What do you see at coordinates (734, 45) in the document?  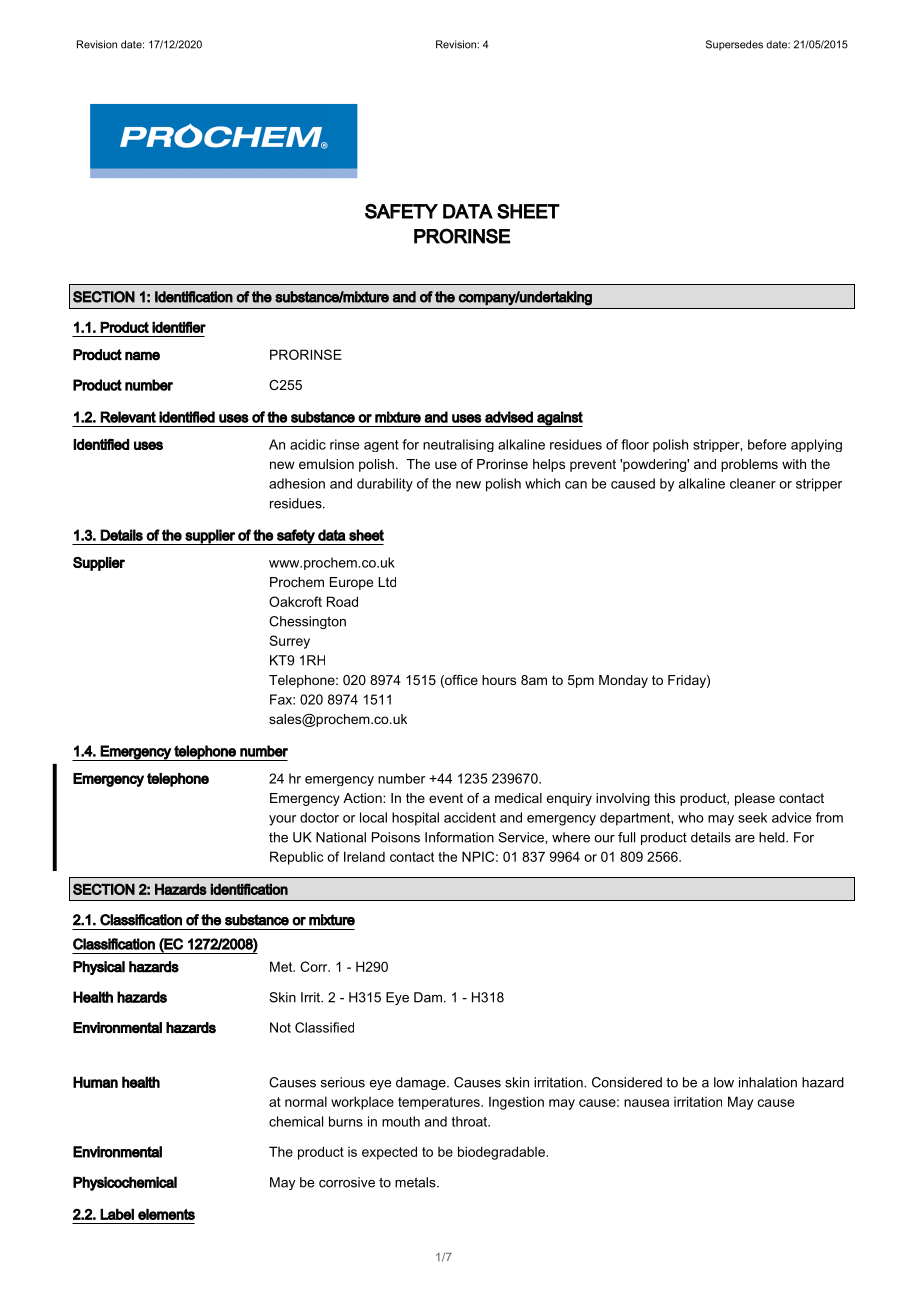 I see `Supersedes` at bounding box center [734, 45].
